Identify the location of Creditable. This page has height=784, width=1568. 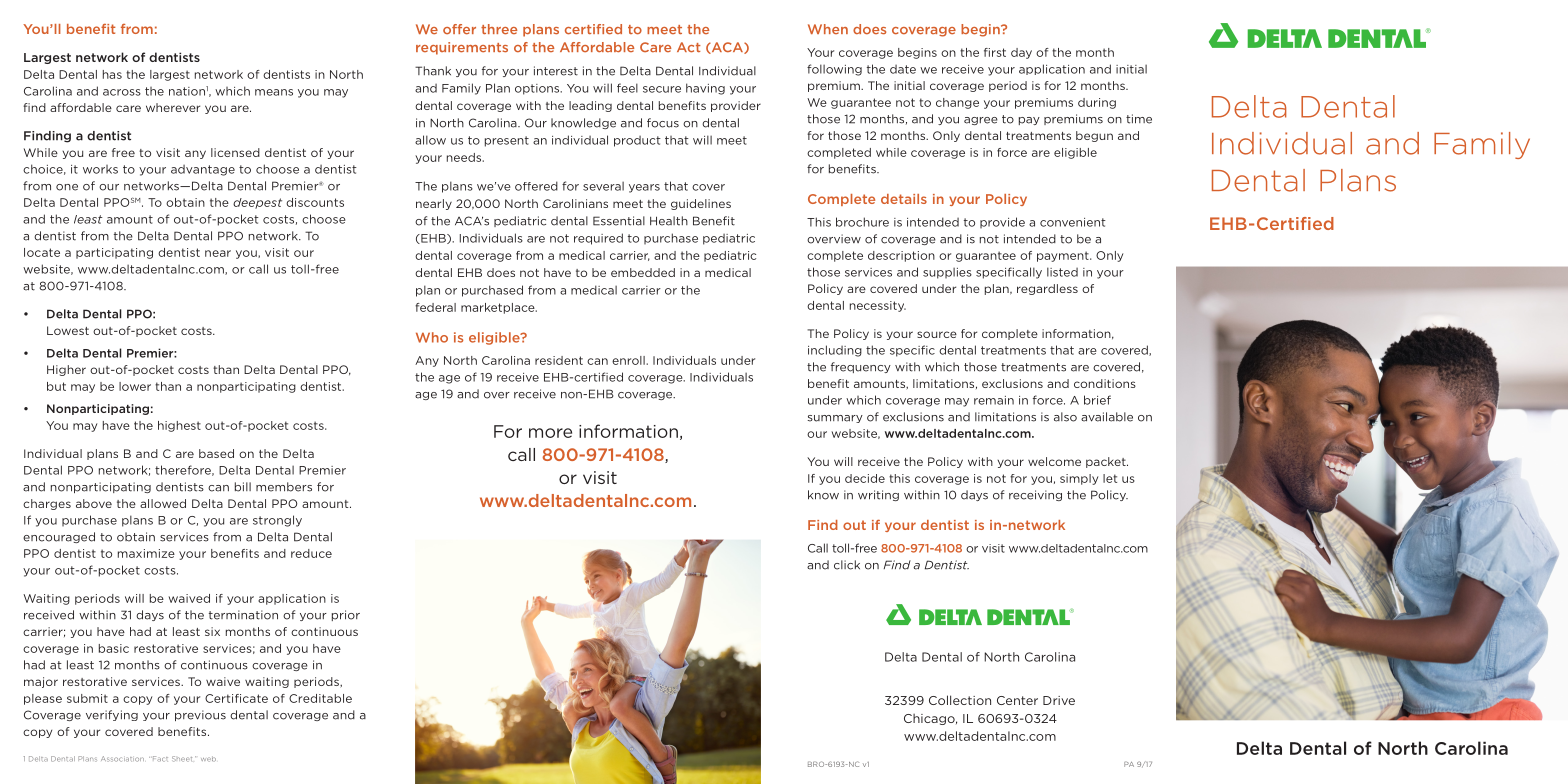
(320, 698).
